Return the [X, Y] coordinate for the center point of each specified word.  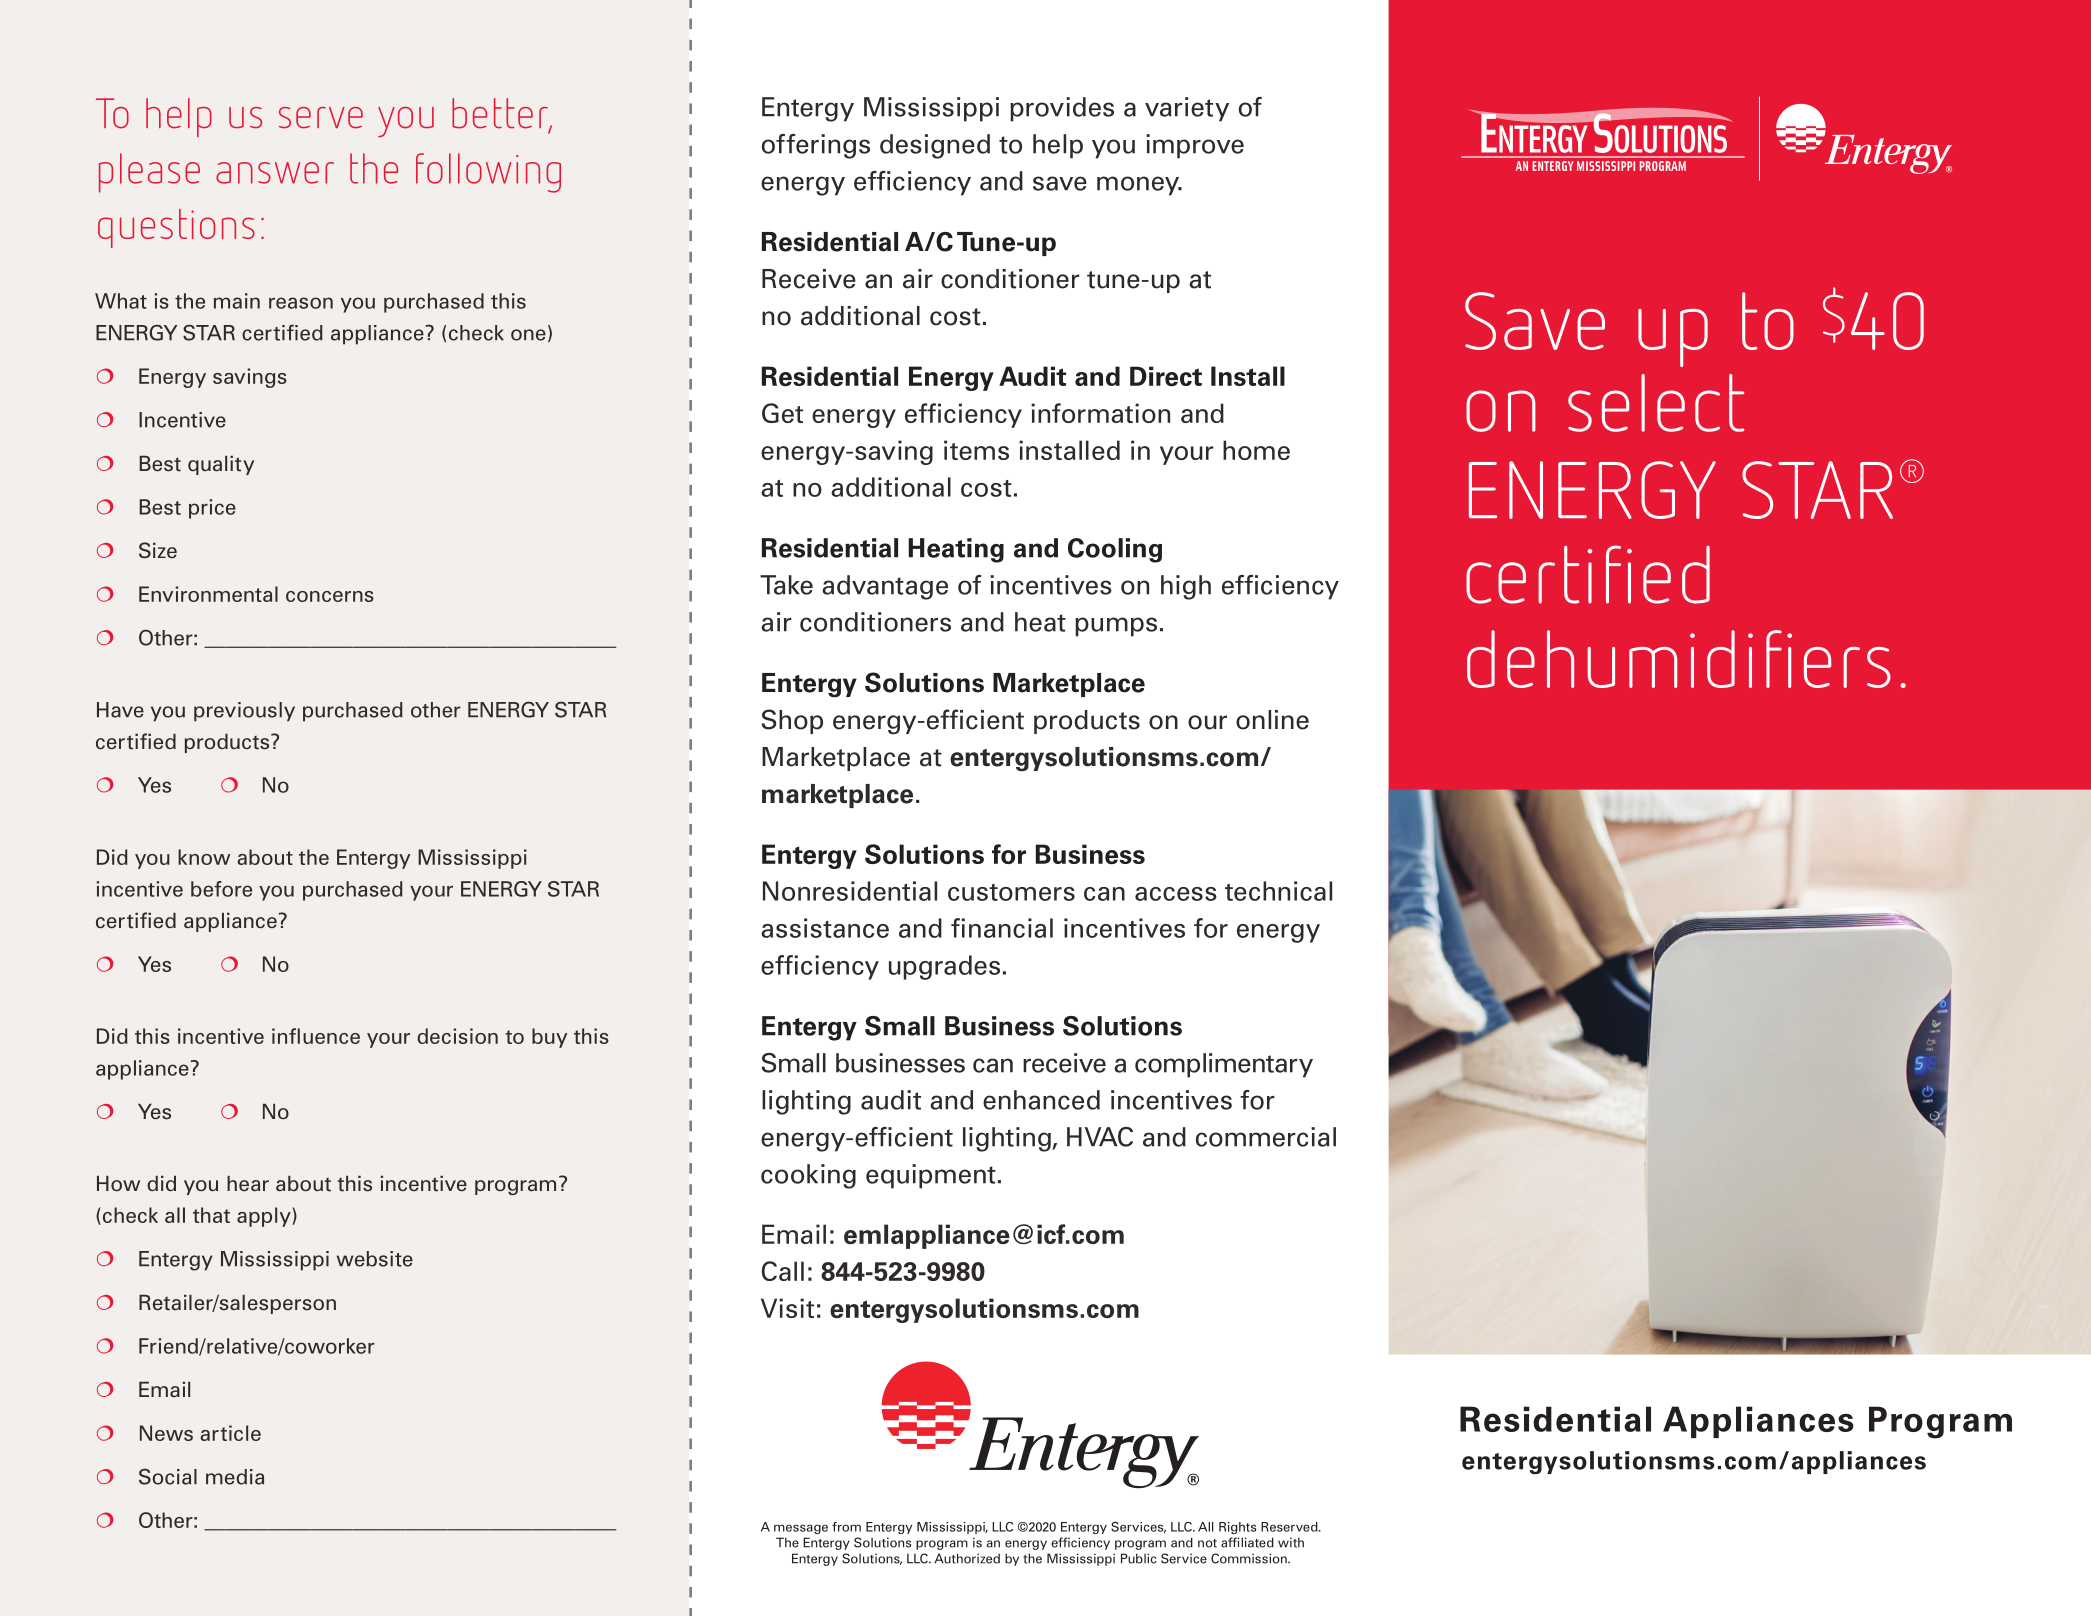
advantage [885, 587]
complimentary [1224, 1065]
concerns [330, 596]
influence [316, 1036]
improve [1195, 146]
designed [935, 146]
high [1186, 587]
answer [275, 173]
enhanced [1041, 1100]
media [235, 1477]
